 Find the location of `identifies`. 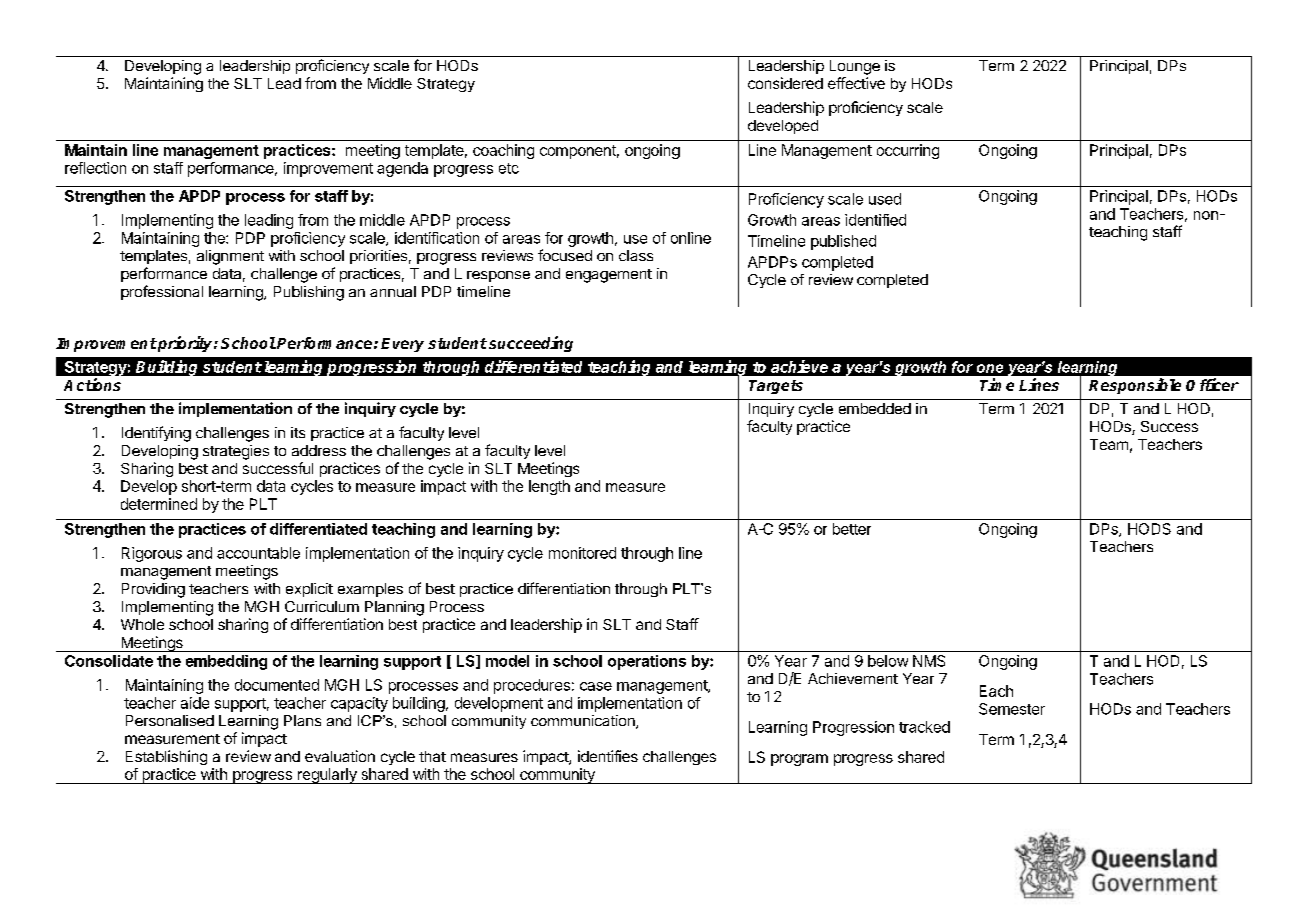

identifies is located at coordinates (608, 756).
